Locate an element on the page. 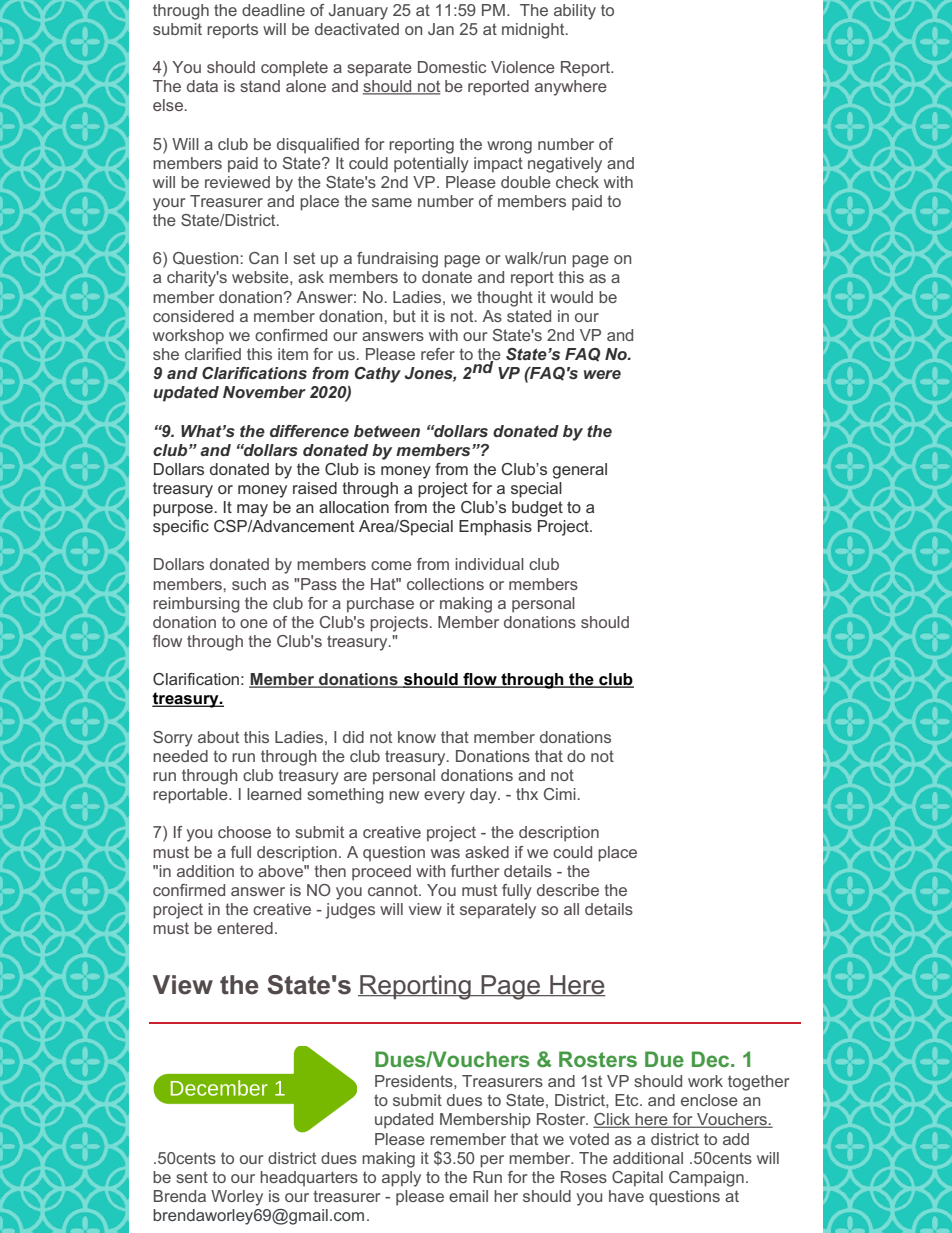 The height and width of the page is (1233, 952). know is located at coordinates (417, 737).
